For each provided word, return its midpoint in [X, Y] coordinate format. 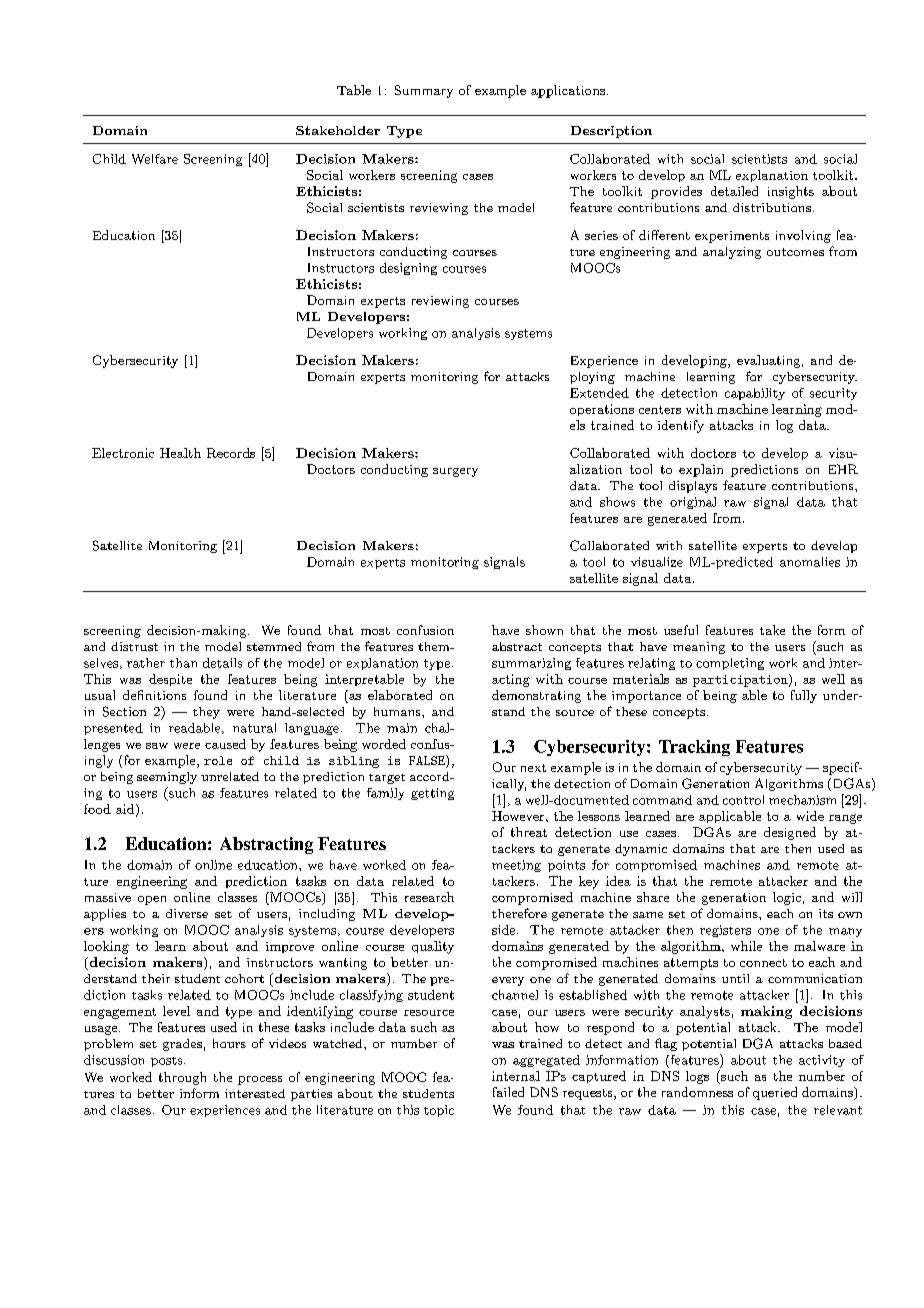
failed [508, 1092]
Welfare [155, 159]
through [182, 1078]
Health [180, 453]
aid [126, 810]
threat [529, 832]
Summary [424, 91]
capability [755, 394]
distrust [134, 646]
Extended [599, 393]
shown [544, 630]
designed [790, 833]
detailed [734, 191]
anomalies [810, 562]
